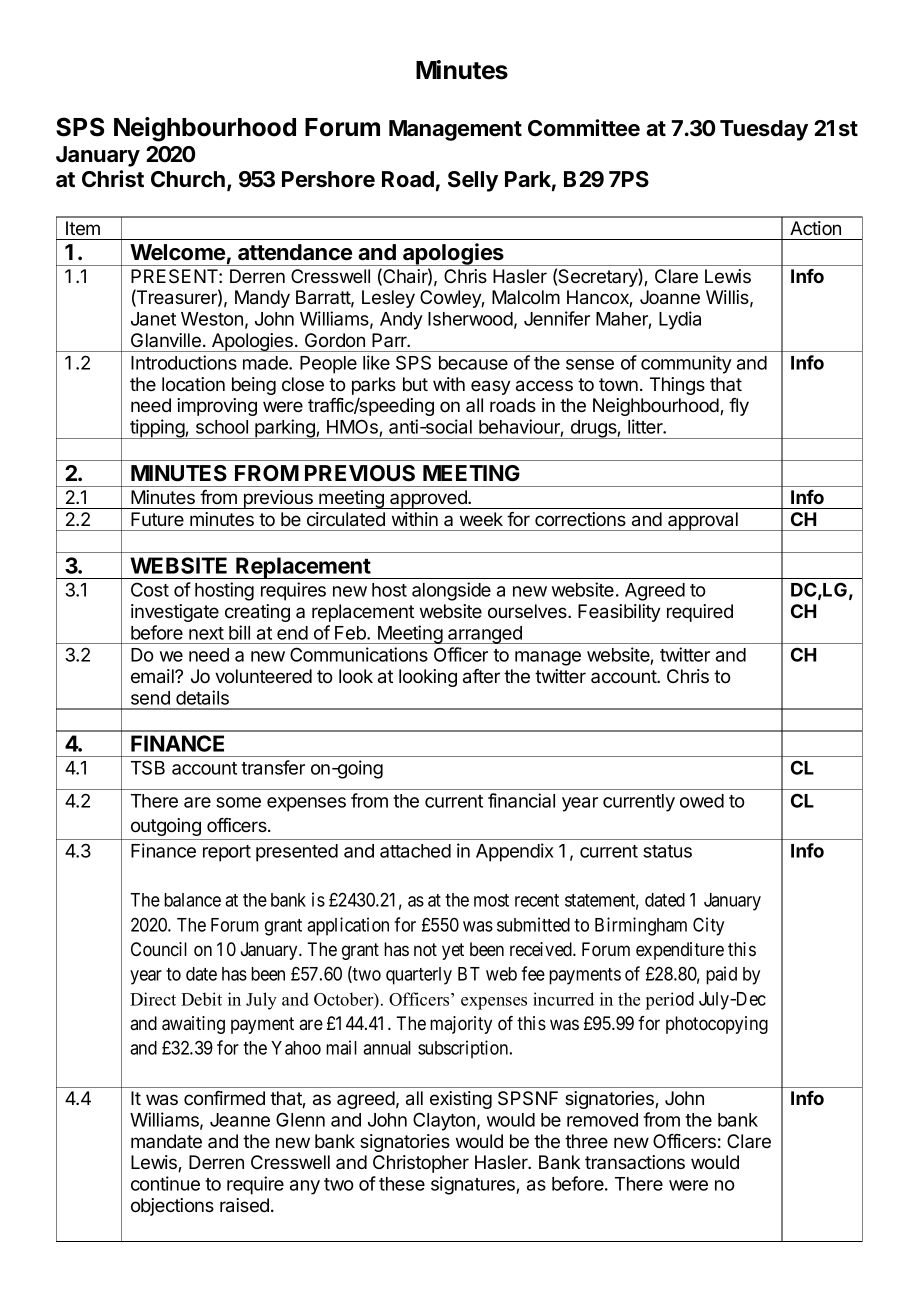  Describe the element at coordinates (602, 1120) in the screenshot. I see `removed` at that location.
